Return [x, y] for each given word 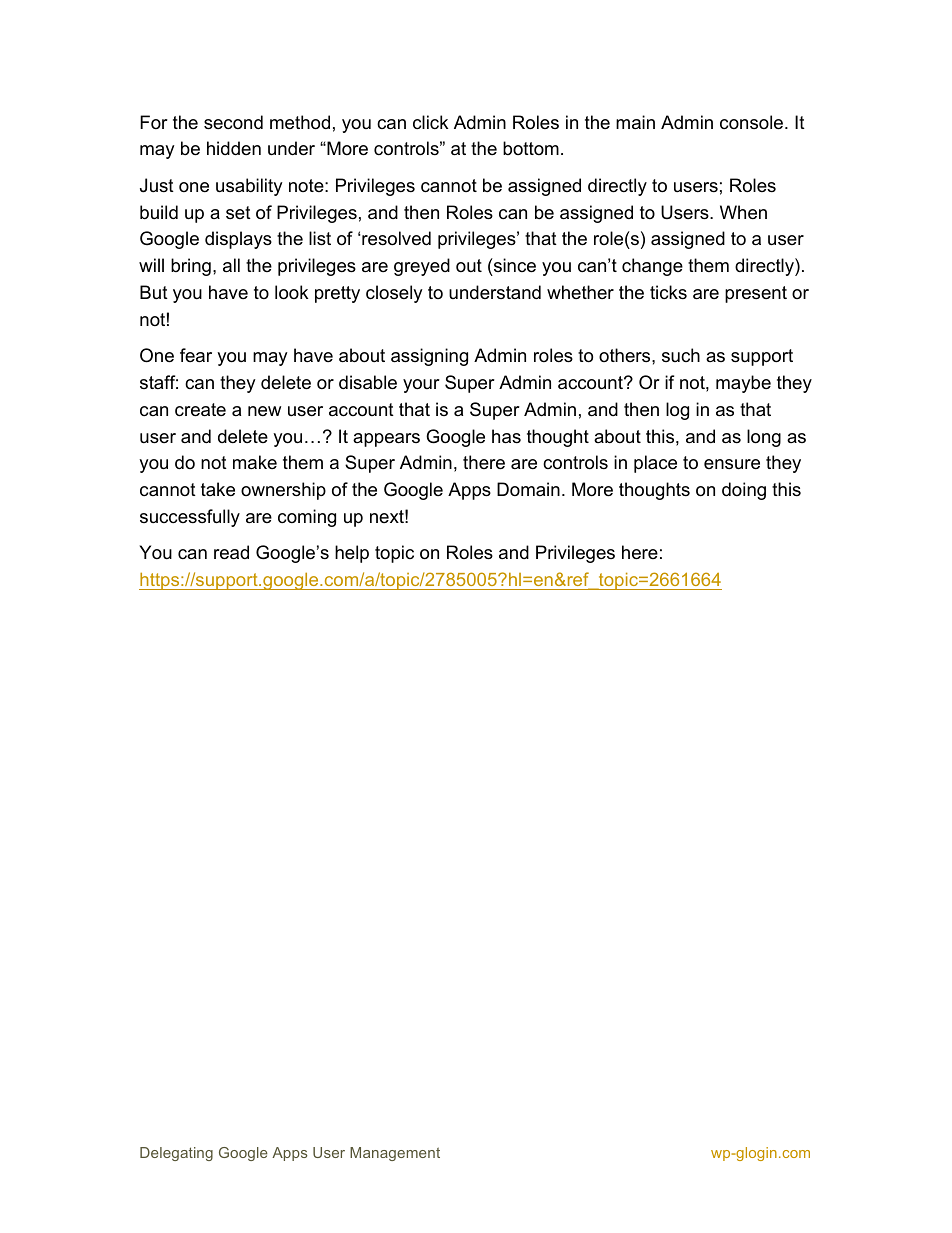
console [753, 122]
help [352, 554]
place [655, 464]
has [506, 436]
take [218, 489]
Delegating [176, 1154]
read [231, 552]
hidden [234, 148]
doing [744, 491]
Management [395, 1154]
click [430, 122]
